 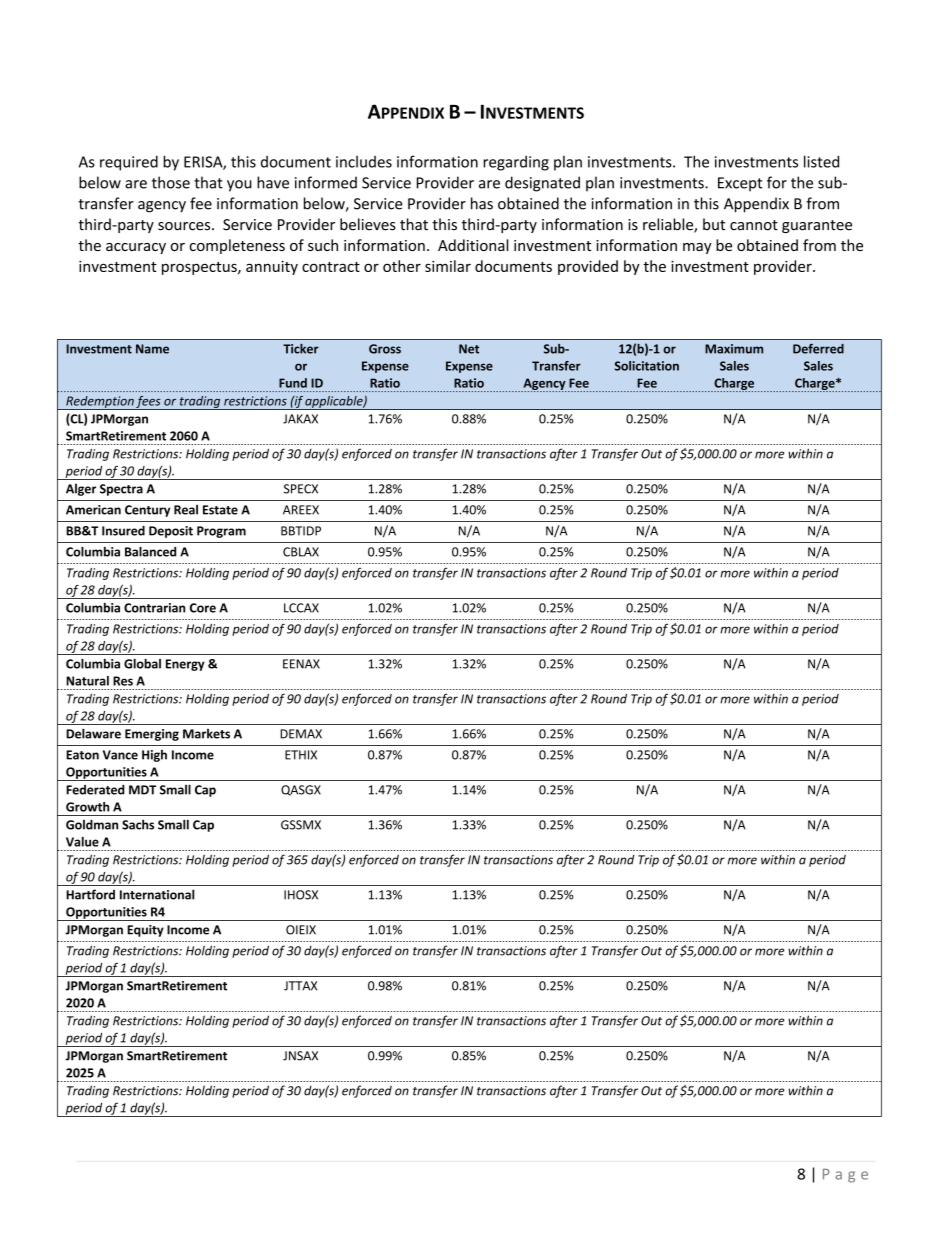 I want to click on International, so click(x=157, y=894).
